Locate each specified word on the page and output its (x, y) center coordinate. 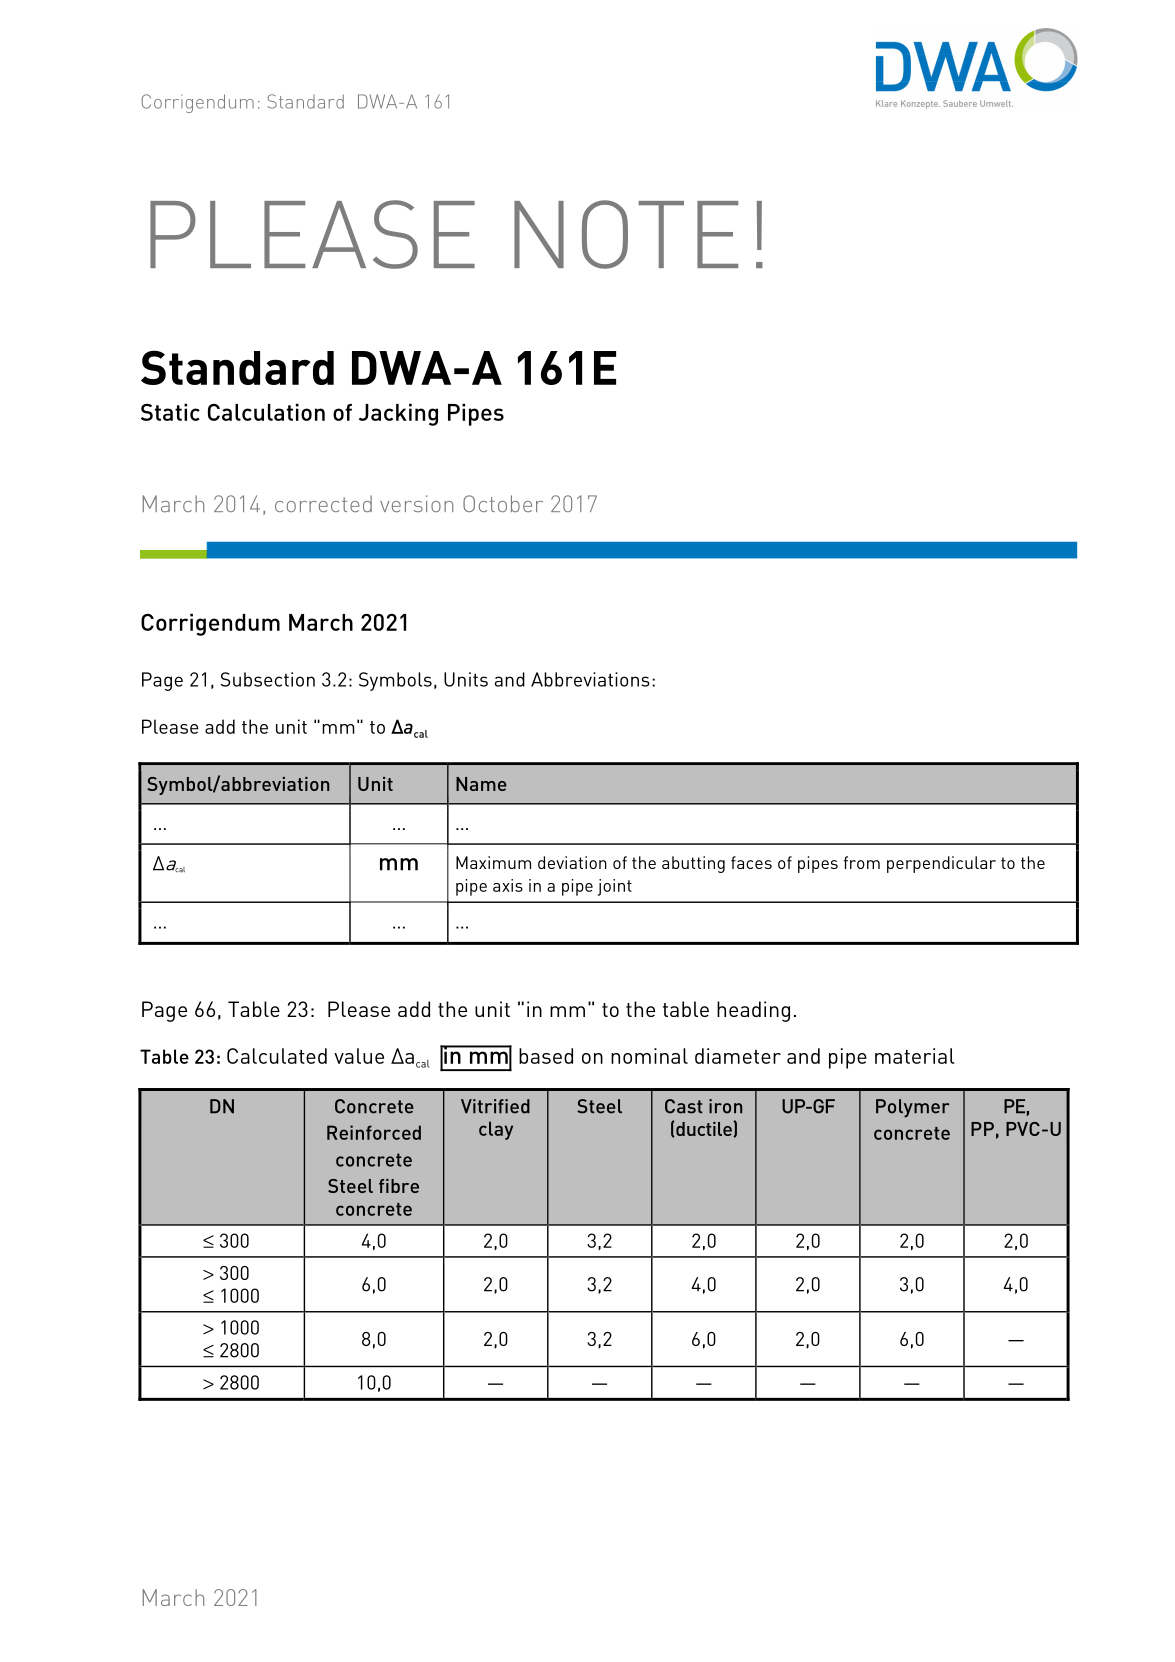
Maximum (493, 862)
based (546, 1056)
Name (481, 784)
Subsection (268, 679)
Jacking (398, 415)
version (416, 503)
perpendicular (941, 864)
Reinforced (374, 1132)
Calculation (266, 412)
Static (170, 412)
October (503, 503)
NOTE (626, 234)
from (862, 862)
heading (753, 1011)
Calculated (277, 1056)
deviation (572, 862)
